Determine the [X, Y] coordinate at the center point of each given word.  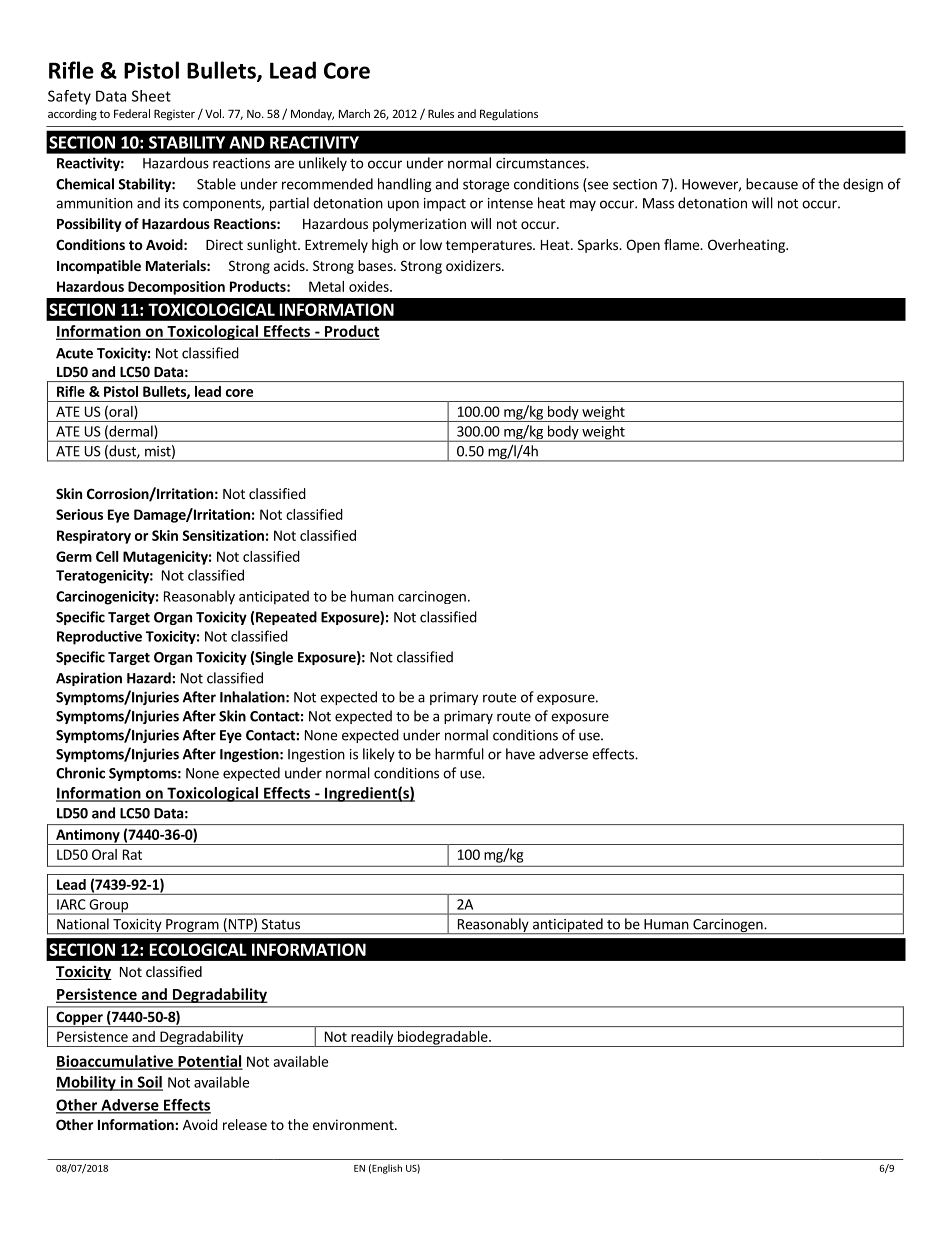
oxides [370, 286]
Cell [107, 556]
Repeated [286, 618]
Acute [74, 353]
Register [174, 115]
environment [354, 1124]
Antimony [88, 837]
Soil [149, 1083]
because [772, 184]
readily [372, 1039]
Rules [441, 113]
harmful [459, 754]
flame [682, 244]
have [520, 754]
